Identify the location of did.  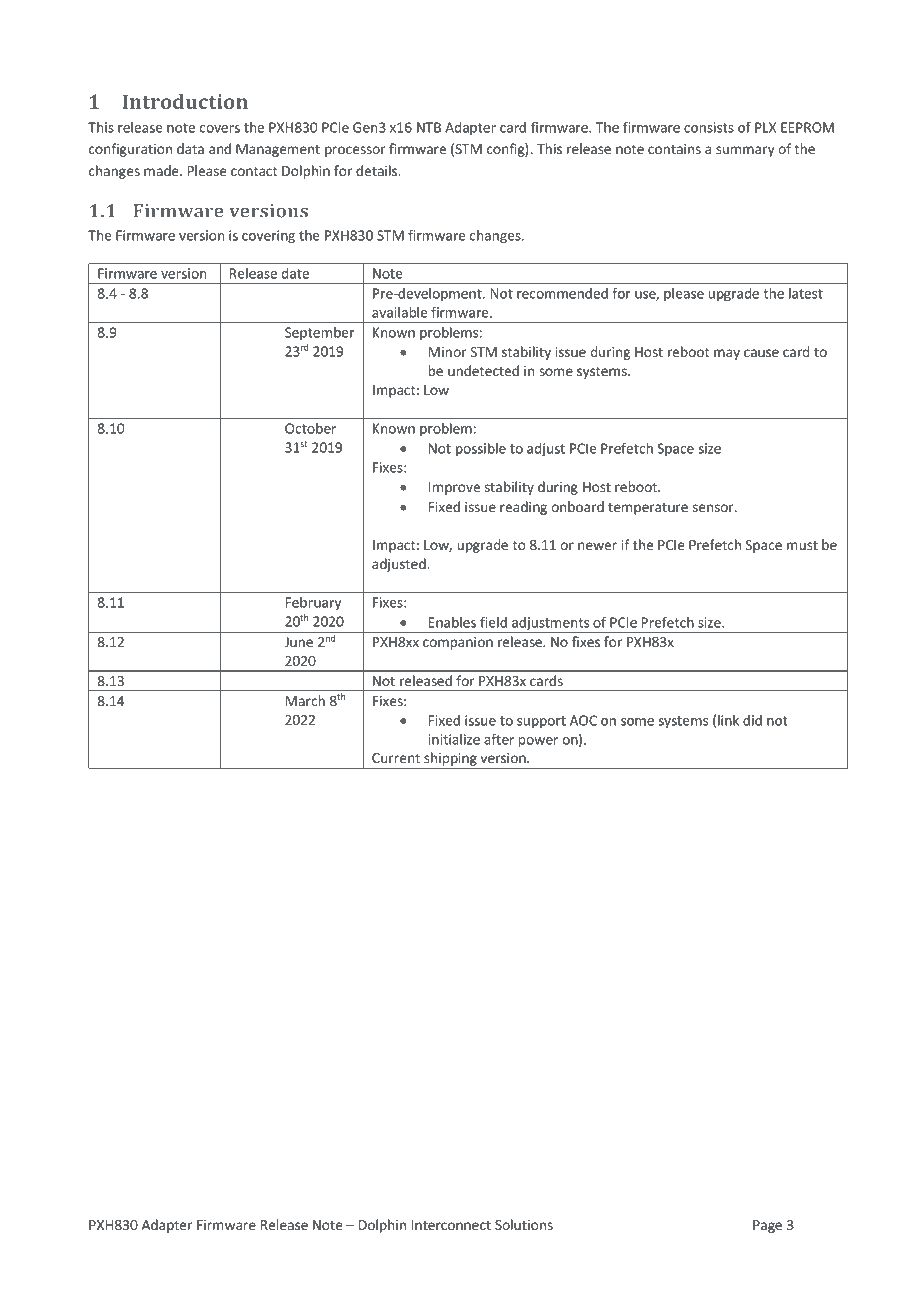
(752, 720).
